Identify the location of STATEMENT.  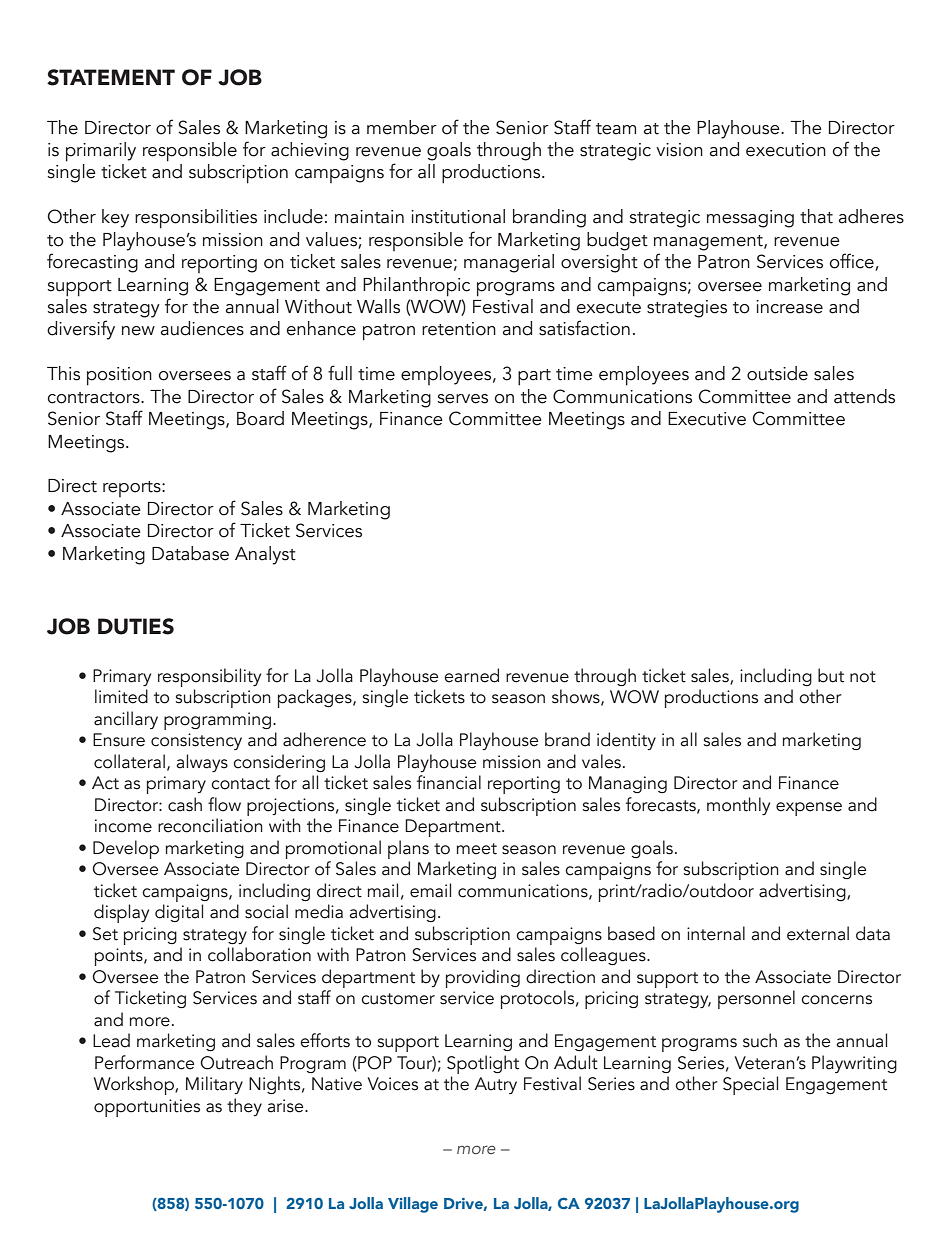
(111, 77).
